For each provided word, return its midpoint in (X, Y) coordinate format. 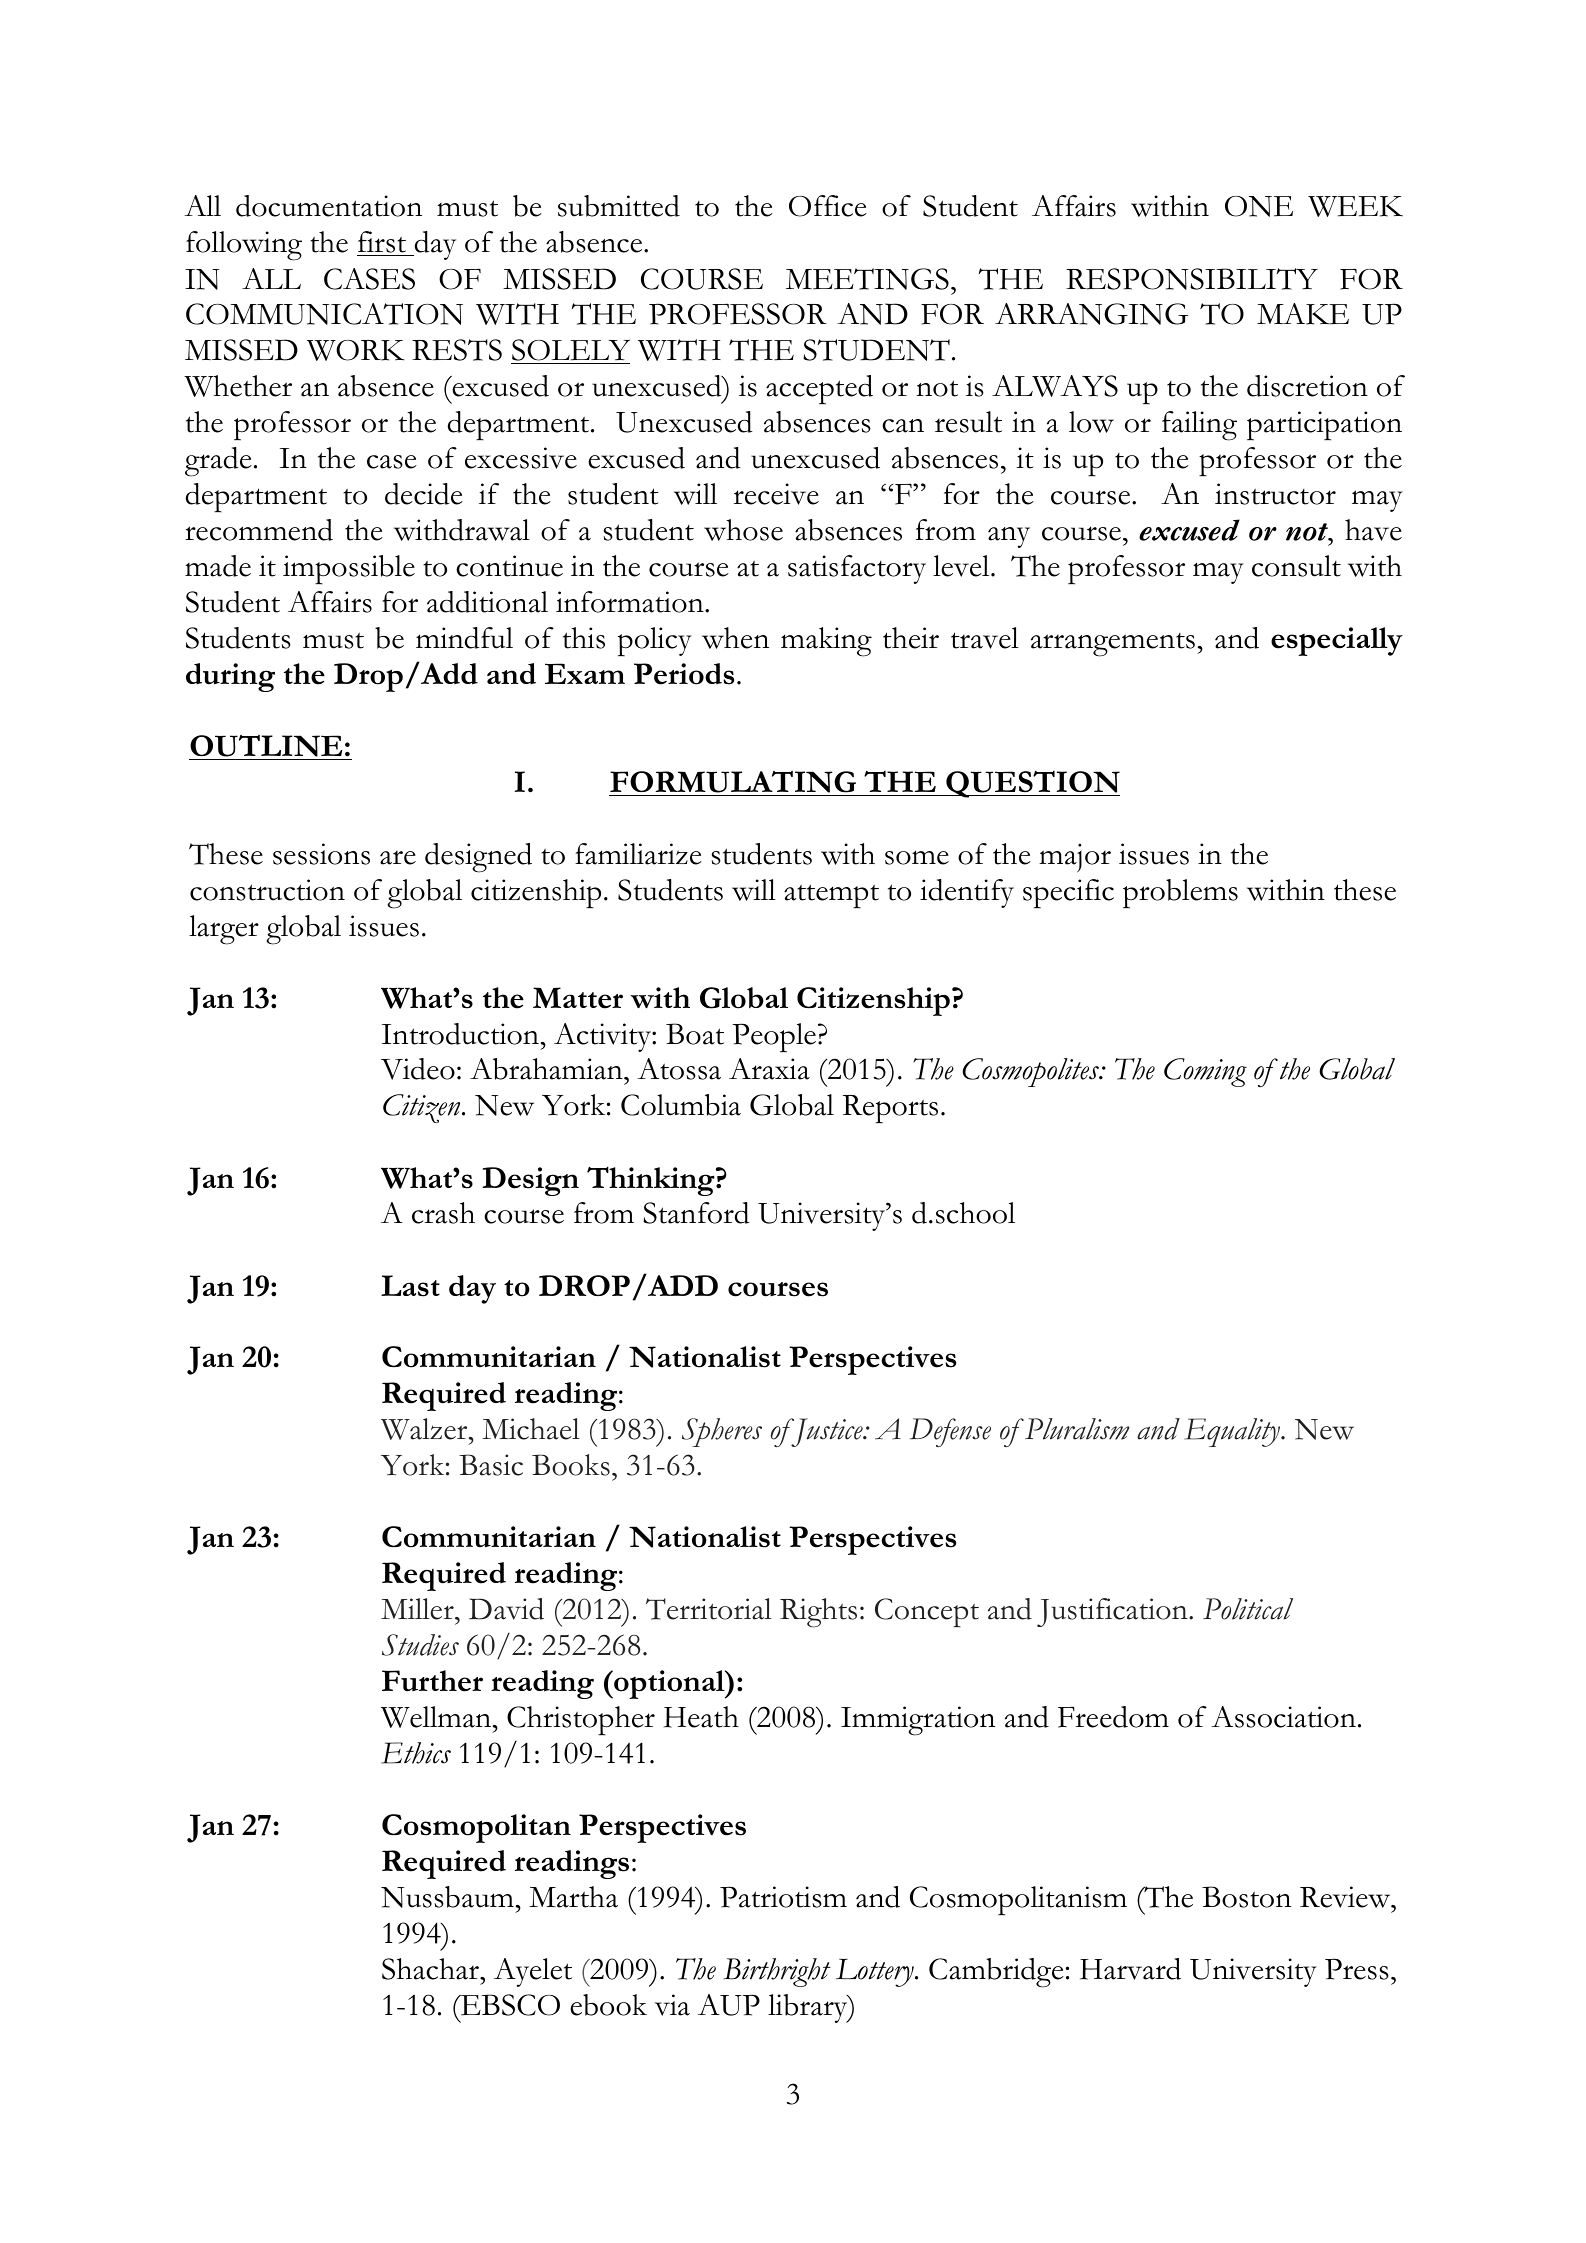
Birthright (777, 1972)
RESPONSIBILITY (1192, 279)
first (382, 243)
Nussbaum (447, 1897)
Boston (1246, 1897)
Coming (1205, 1072)
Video (418, 1069)
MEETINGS (867, 279)
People (774, 1038)
